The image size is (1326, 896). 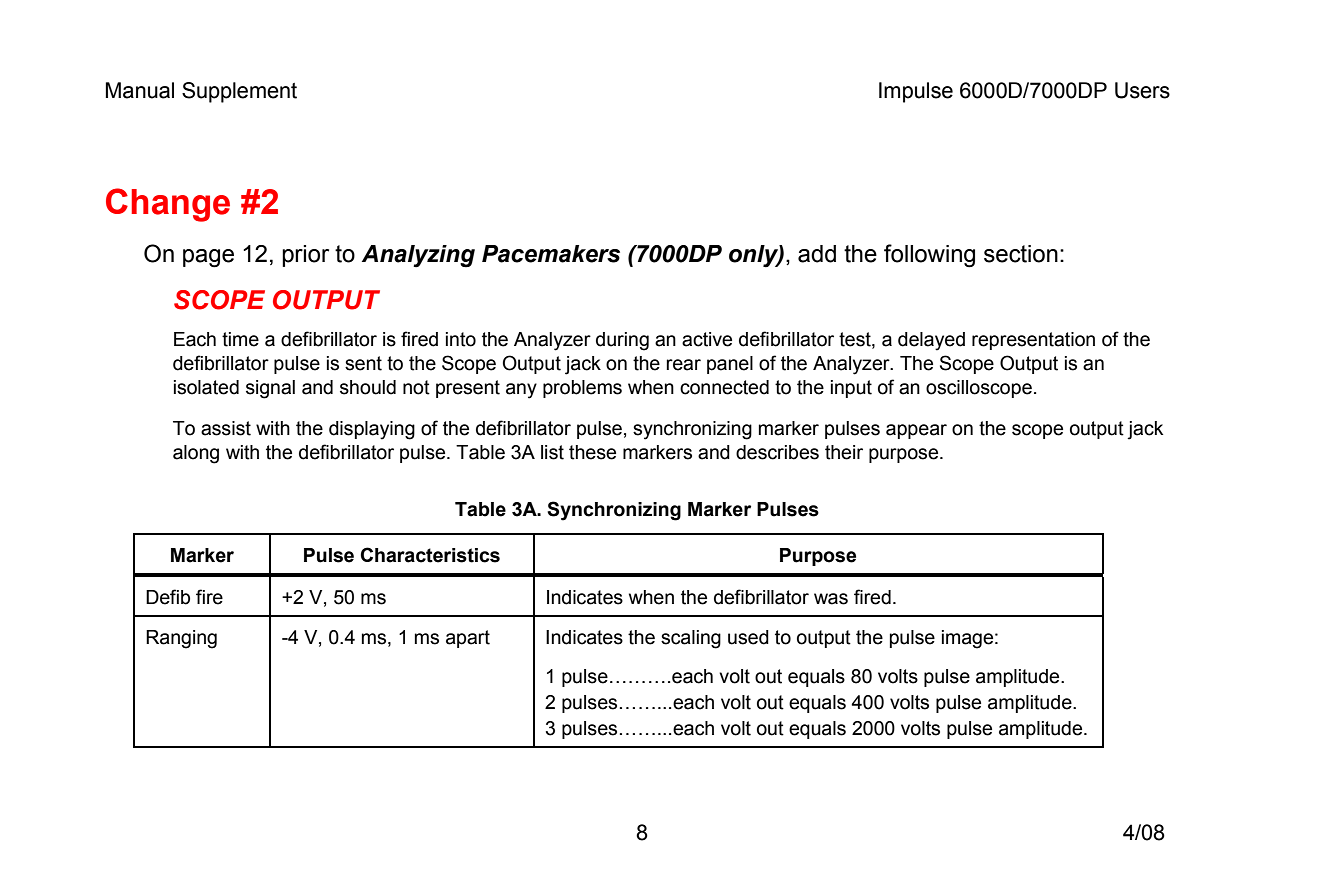 What do you see at coordinates (239, 92) in the screenshot?
I see `Supplement` at bounding box center [239, 92].
